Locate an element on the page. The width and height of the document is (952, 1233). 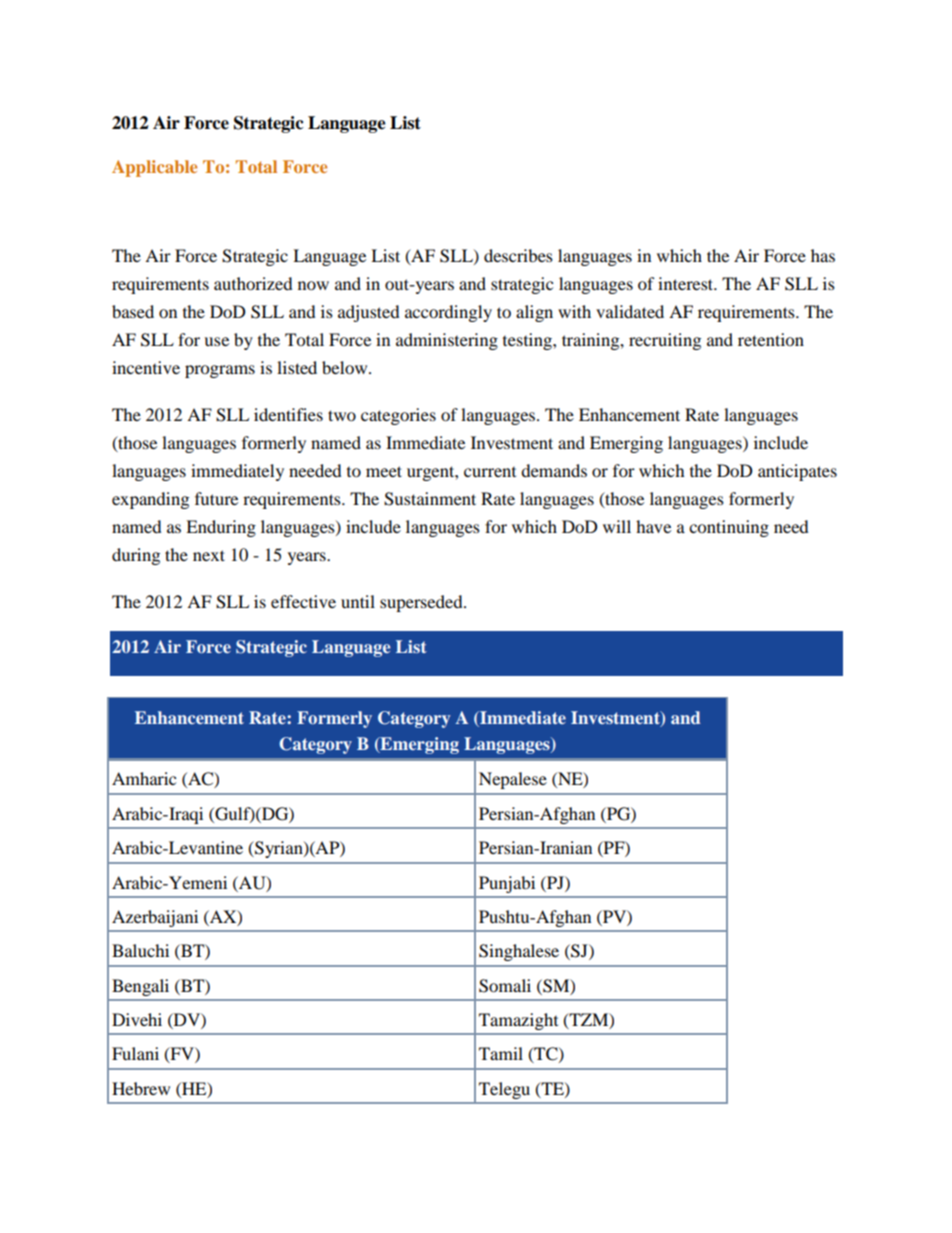
Tamil is located at coordinates (501, 1053).
